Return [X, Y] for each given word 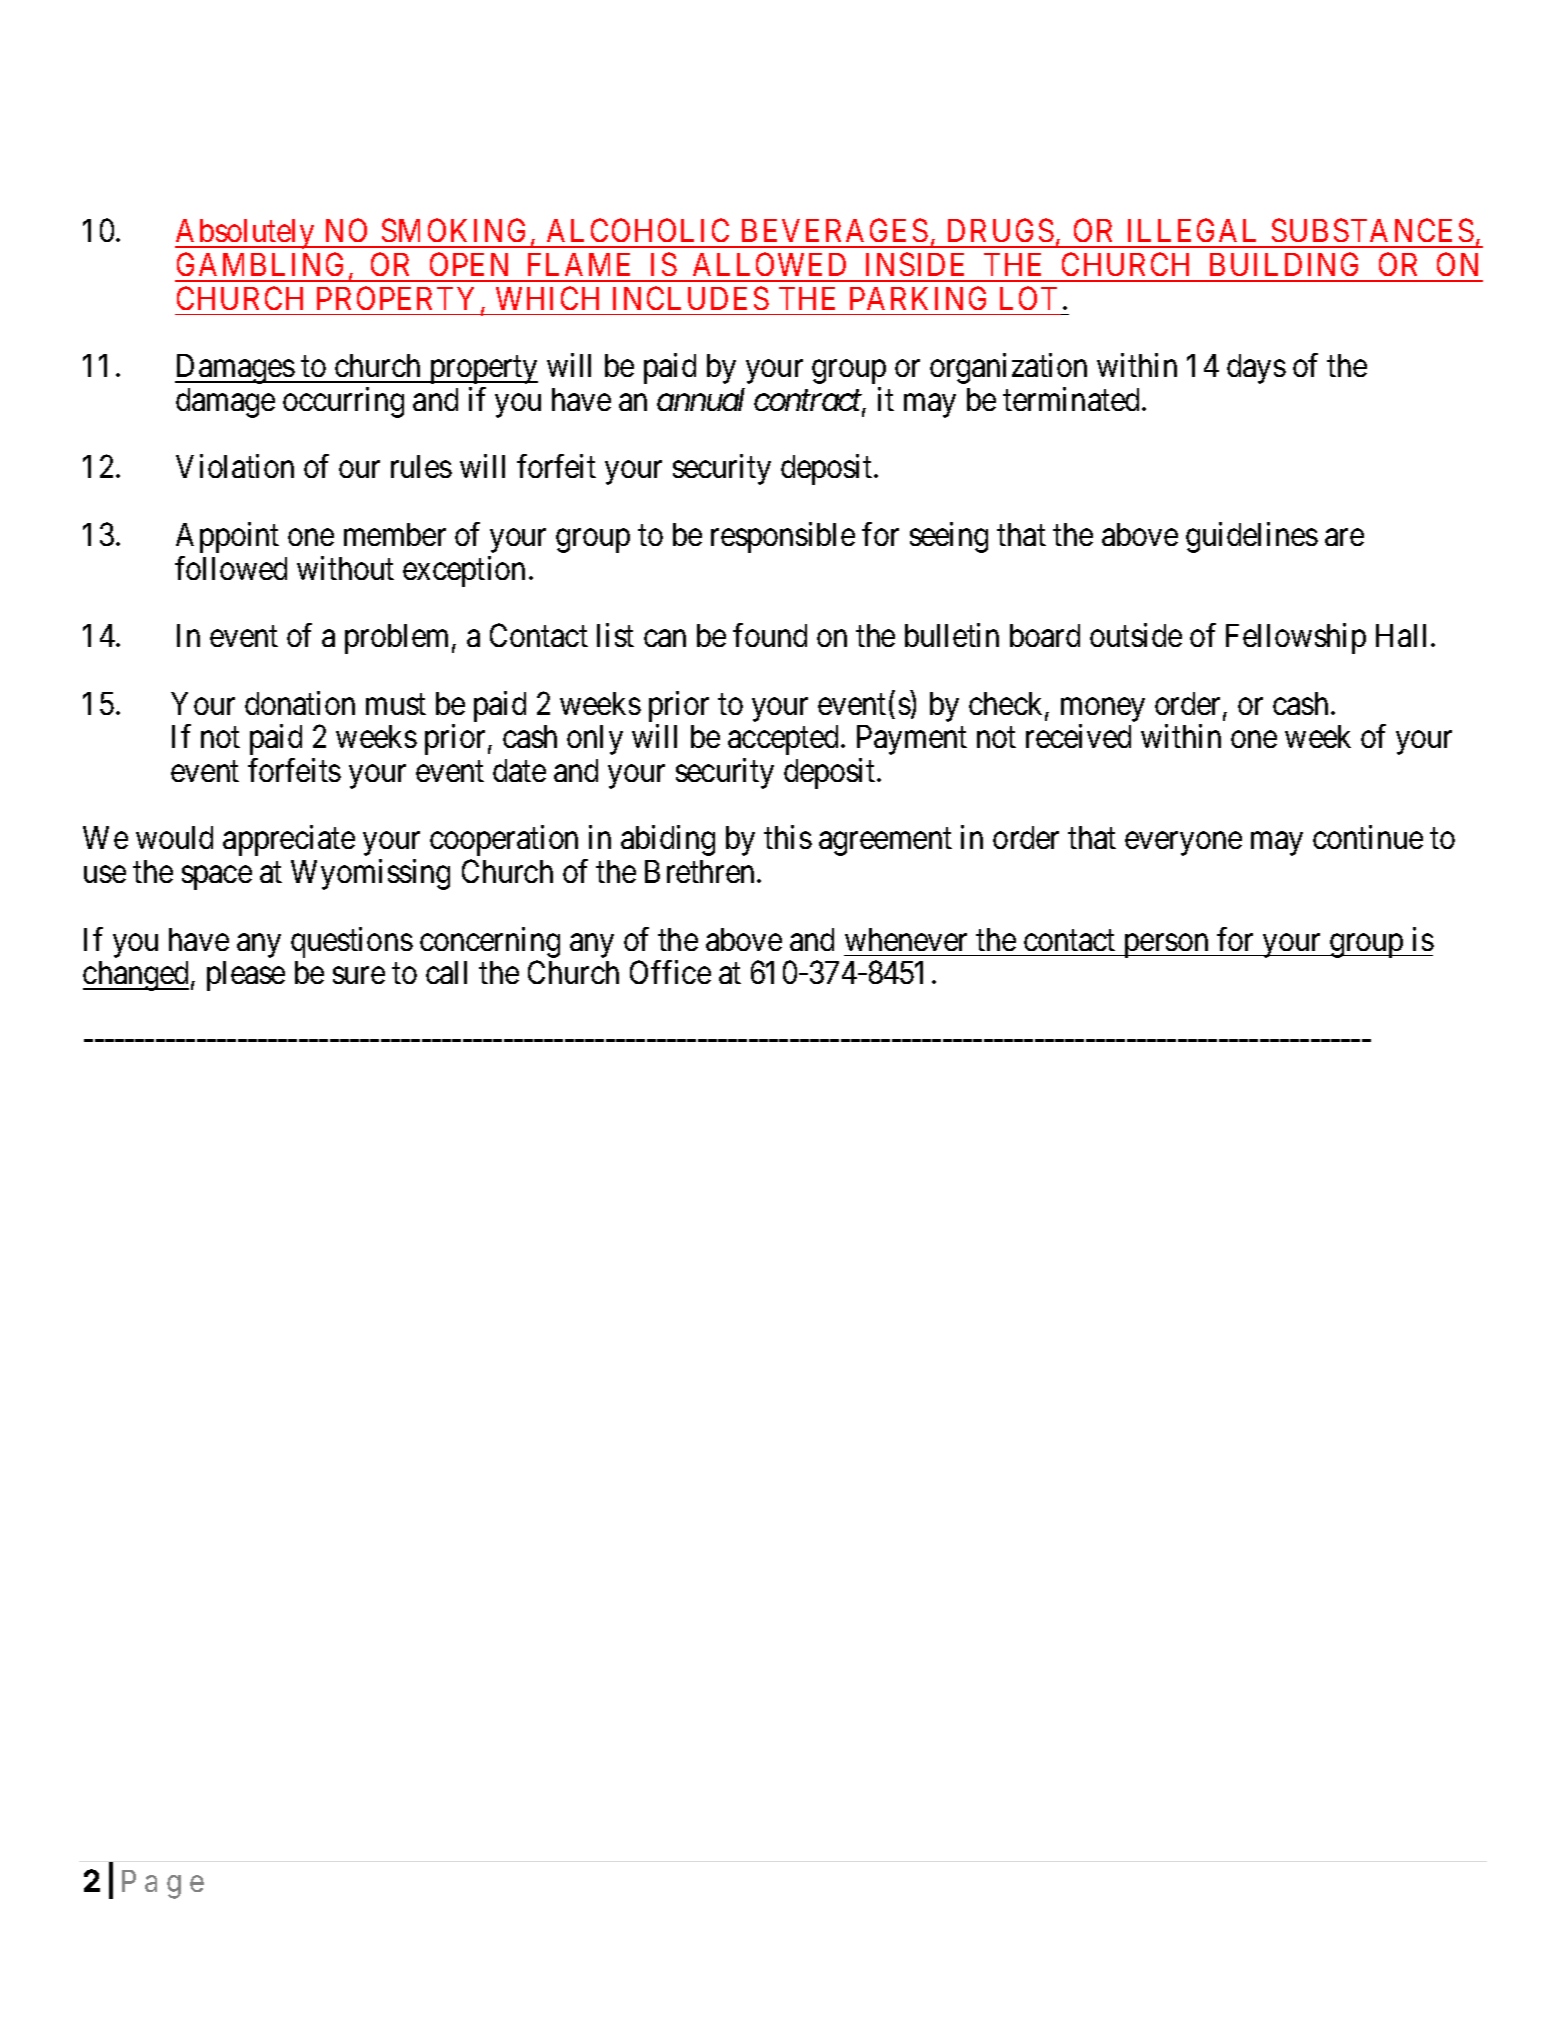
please [246, 976]
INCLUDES [691, 298]
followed [231, 568]
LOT [1028, 298]
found [770, 635]
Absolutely [246, 234]
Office [670, 972]
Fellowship [1296, 638]
